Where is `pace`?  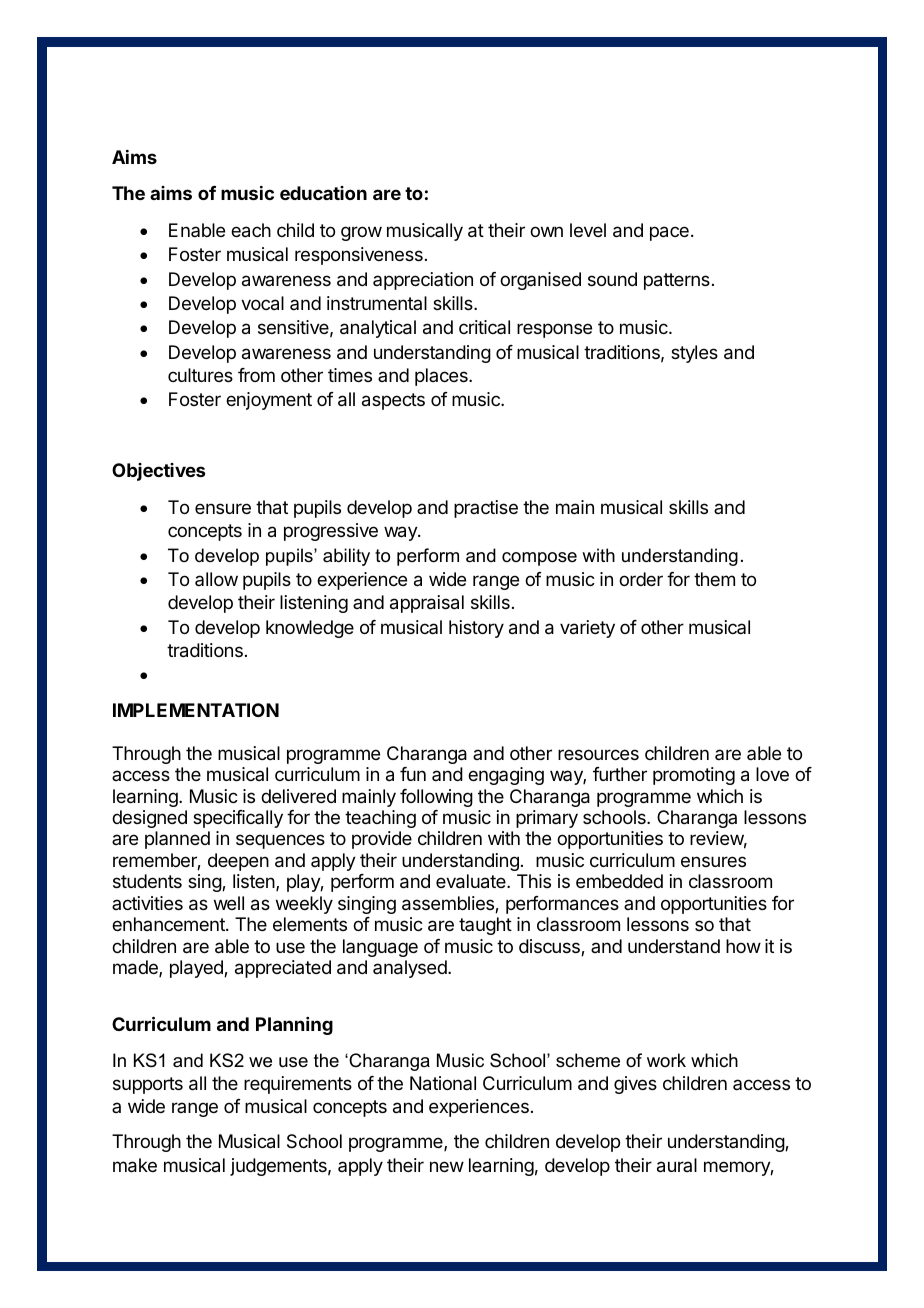
pace is located at coordinates (669, 233).
